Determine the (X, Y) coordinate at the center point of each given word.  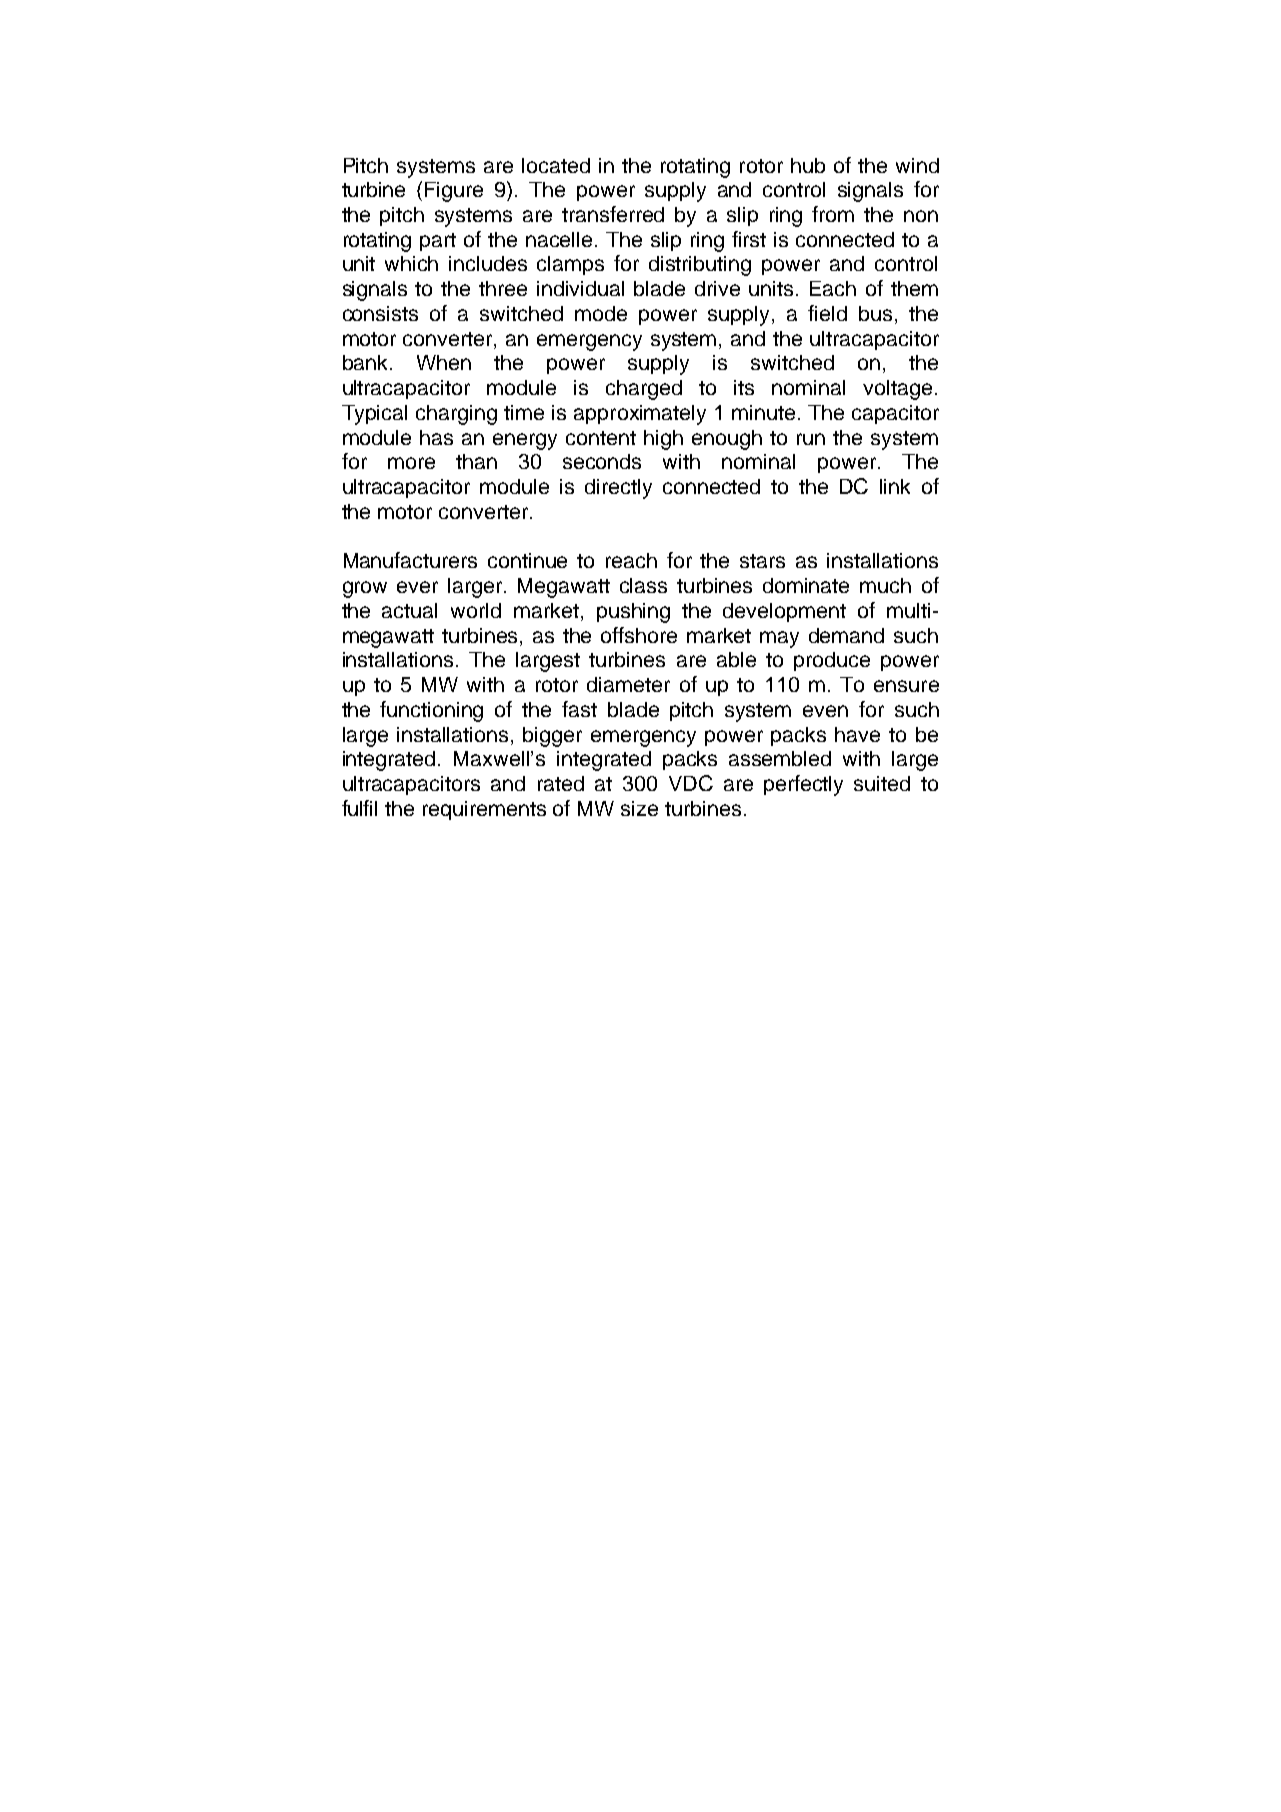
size (639, 808)
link (895, 486)
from (833, 214)
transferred (613, 214)
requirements (484, 810)
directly (618, 489)
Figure (454, 192)
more (411, 463)
